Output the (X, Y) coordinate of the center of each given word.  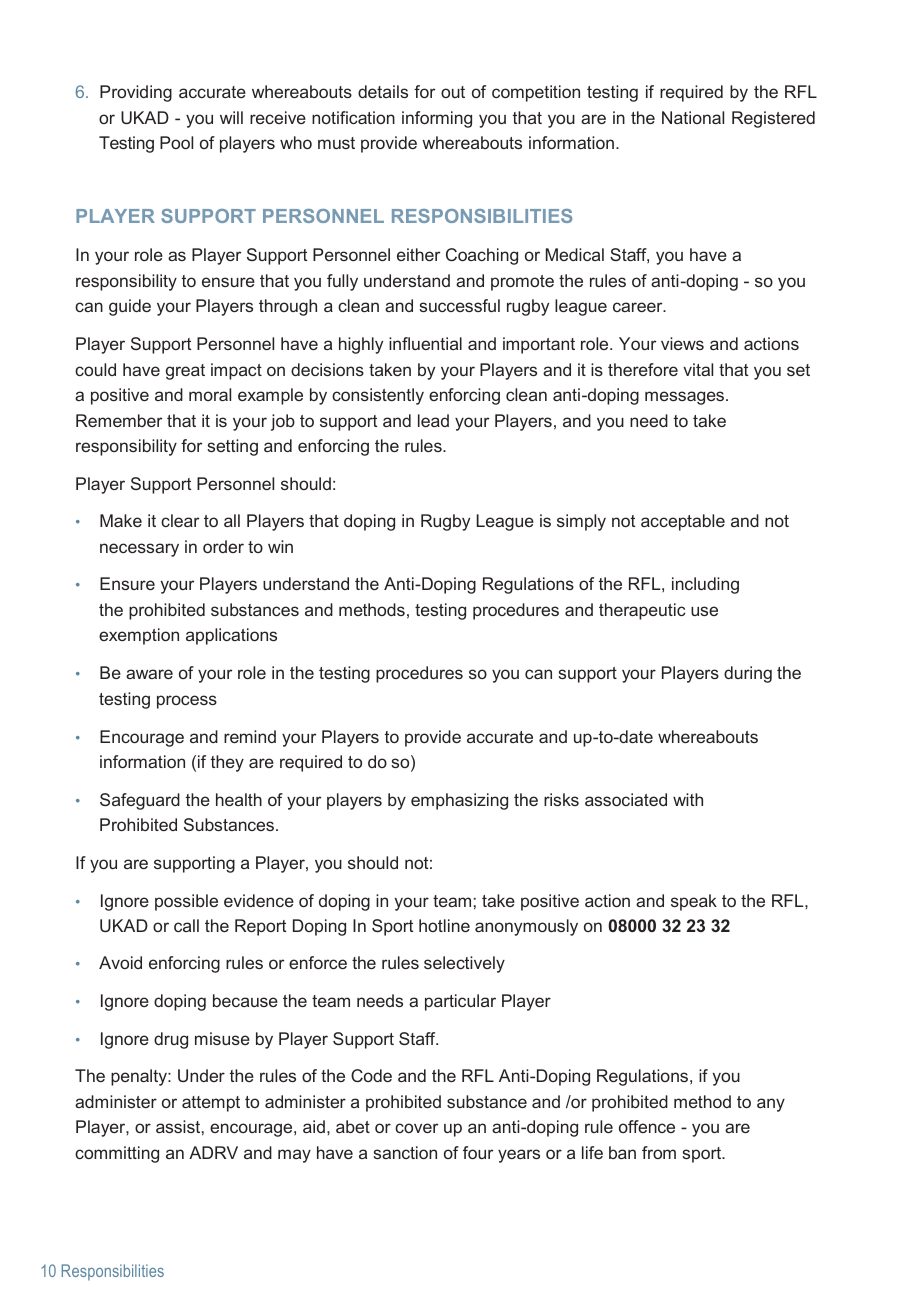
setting (232, 447)
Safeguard (140, 801)
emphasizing (459, 801)
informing (437, 119)
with (688, 799)
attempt (211, 1104)
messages (684, 398)
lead (433, 420)
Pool (176, 142)
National (693, 117)
